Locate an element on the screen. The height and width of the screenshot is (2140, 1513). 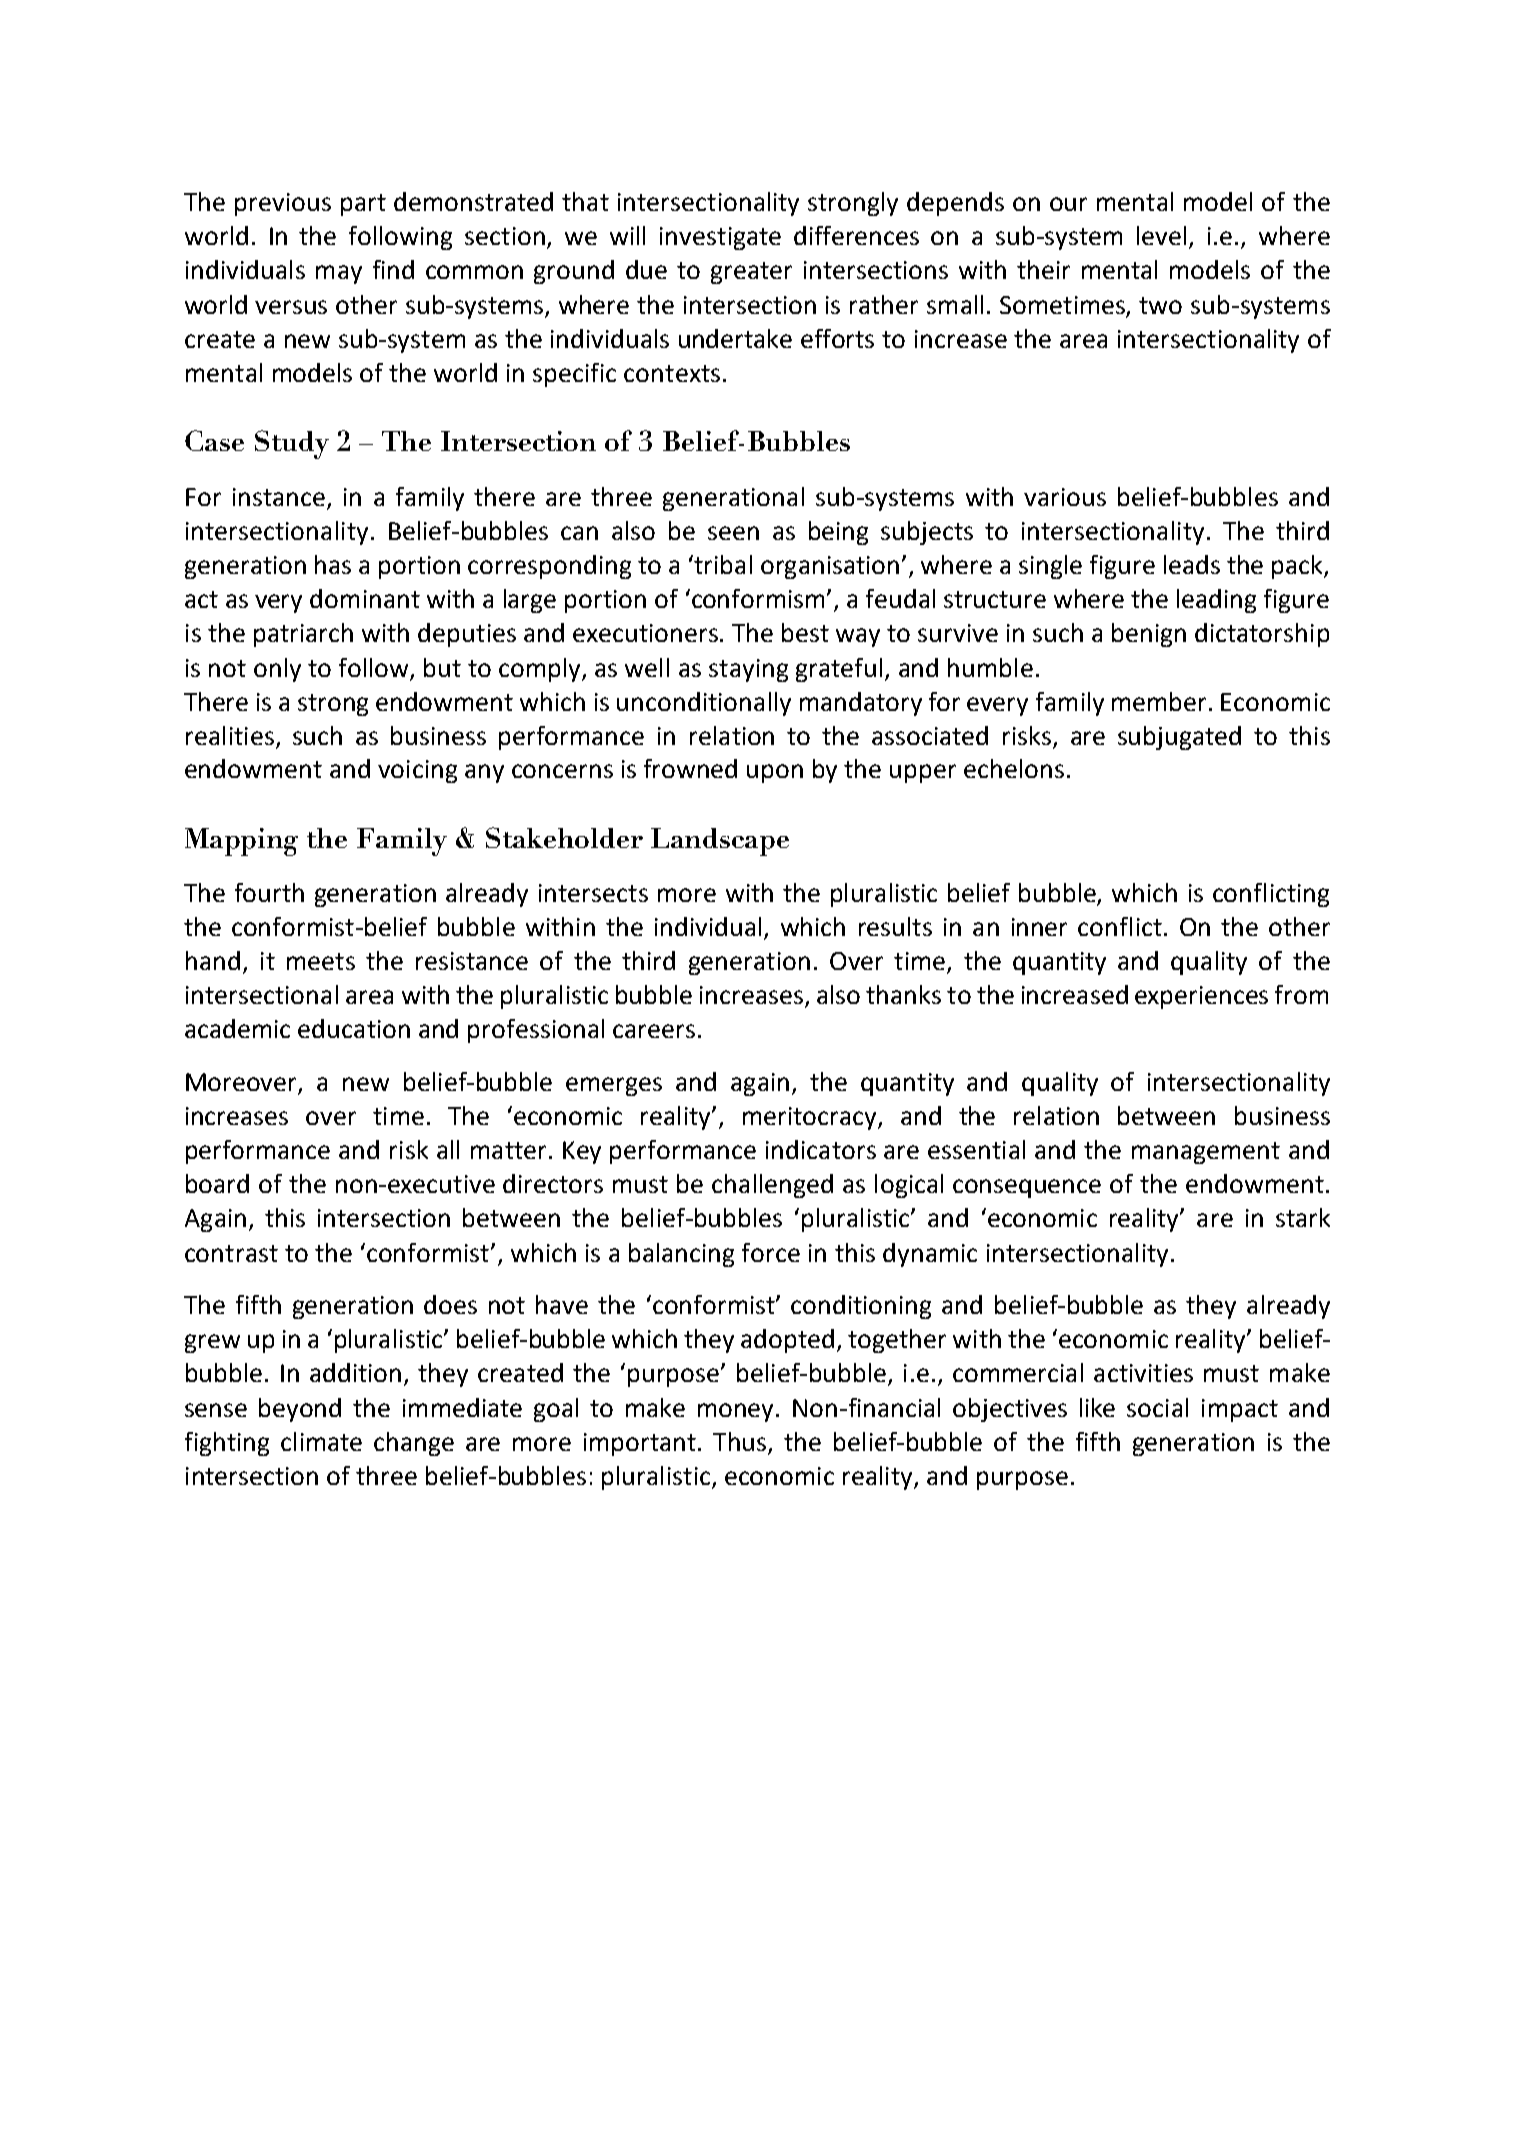
education is located at coordinates (354, 1028).
